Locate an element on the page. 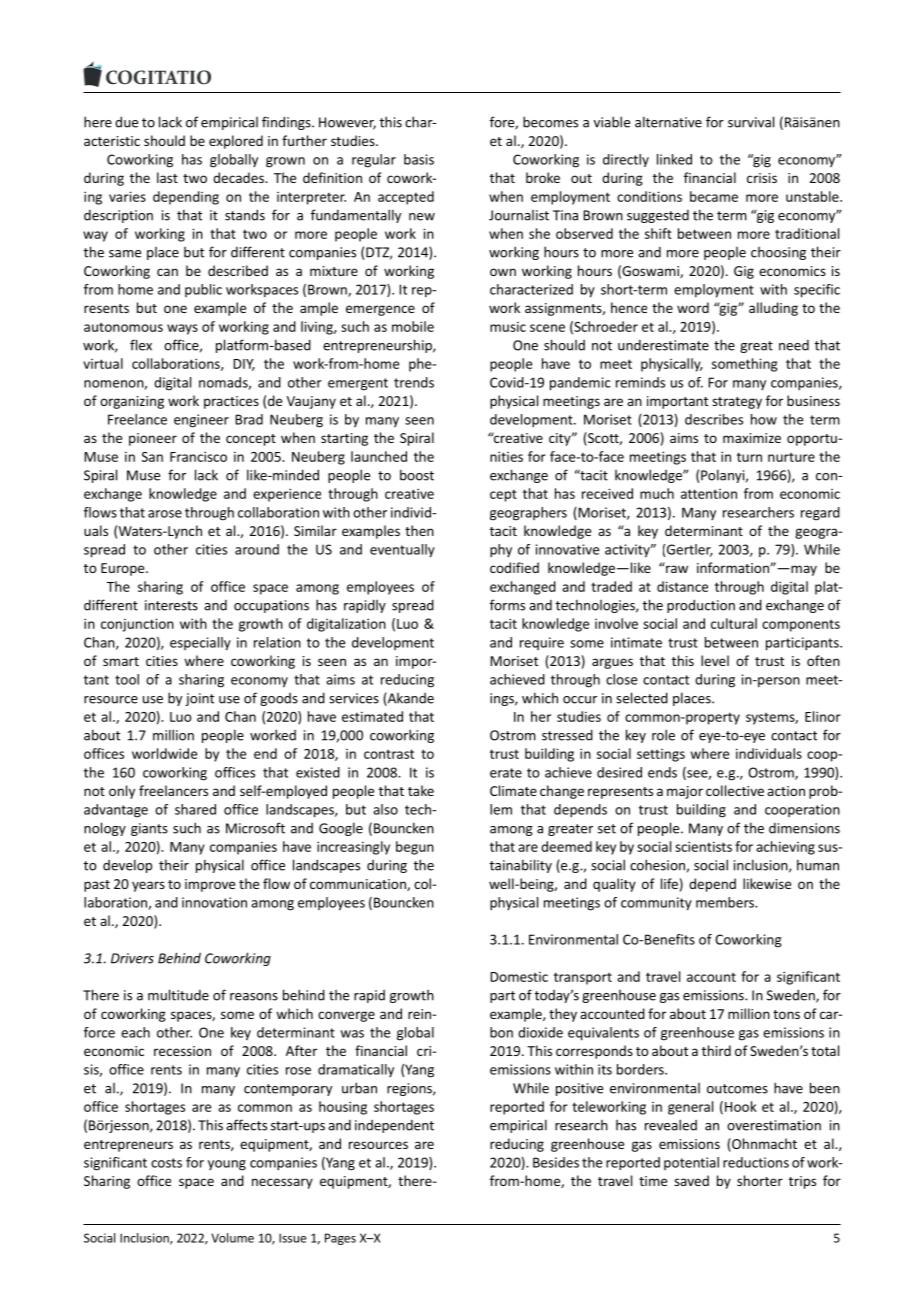 The height and width of the document is (1308, 924). Drivers is located at coordinates (132, 958).
